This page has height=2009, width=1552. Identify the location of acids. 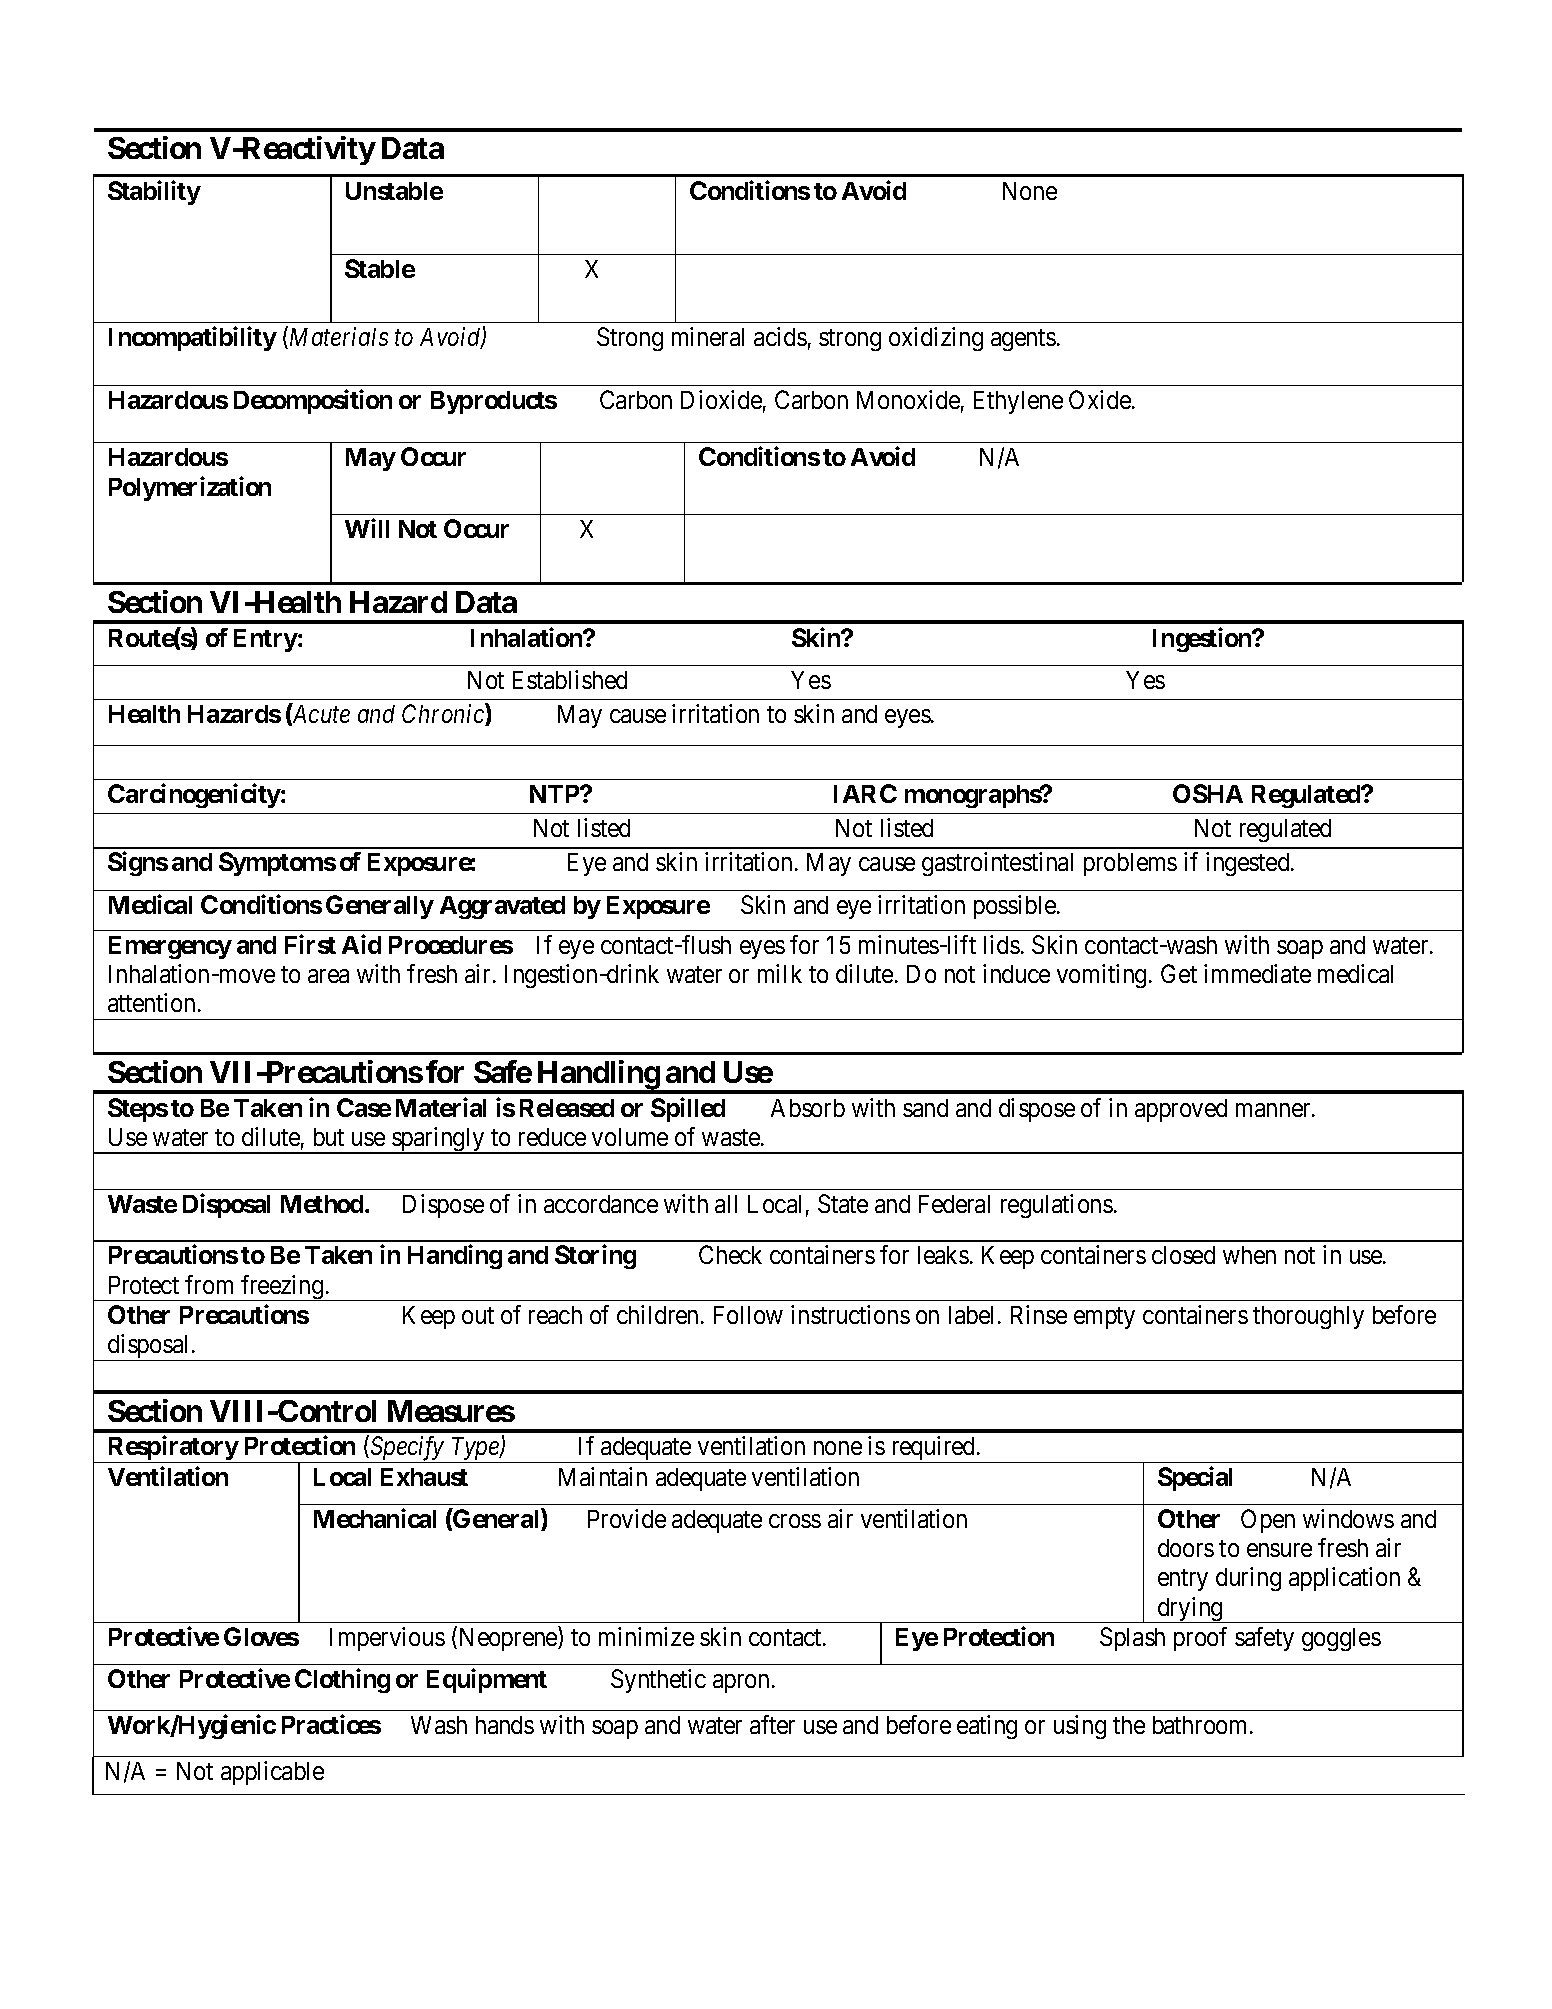
(780, 336).
